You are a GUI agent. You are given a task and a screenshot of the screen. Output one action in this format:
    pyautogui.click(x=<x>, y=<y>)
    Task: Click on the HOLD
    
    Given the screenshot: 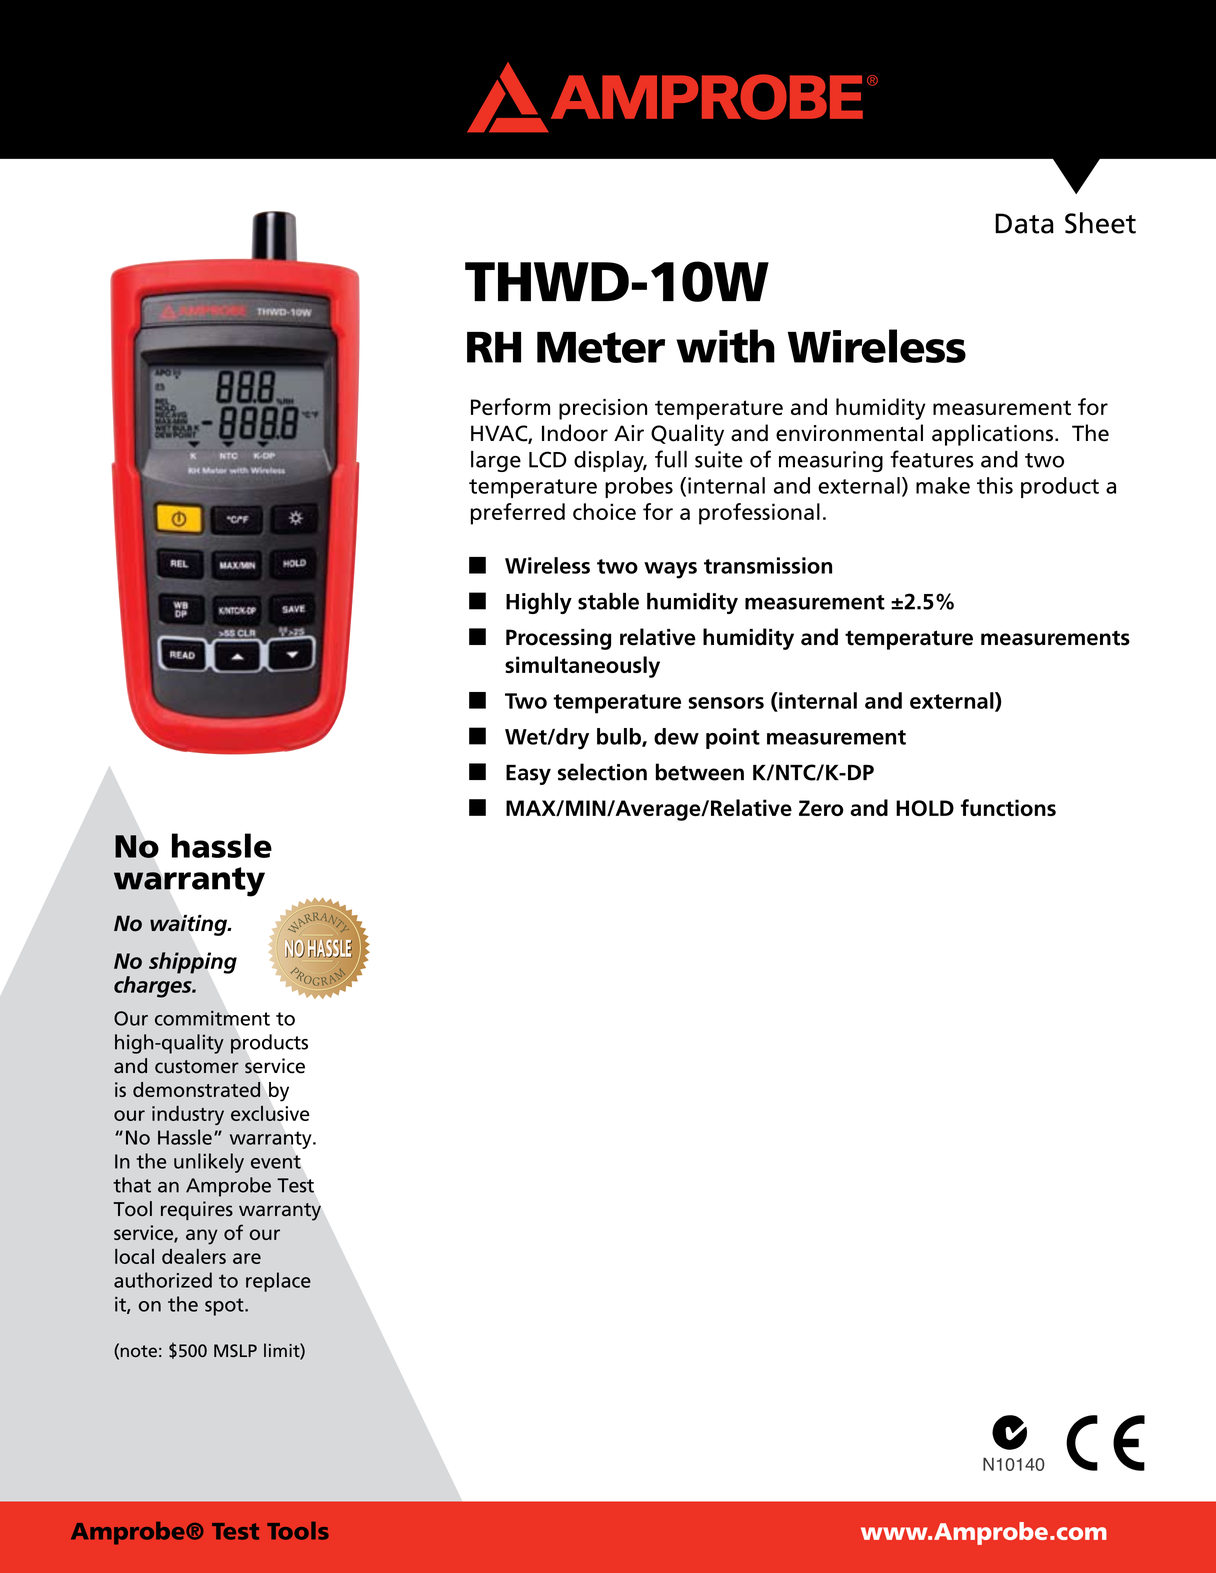 What is the action you would take?
    pyautogui.click(x=925, y=808)
